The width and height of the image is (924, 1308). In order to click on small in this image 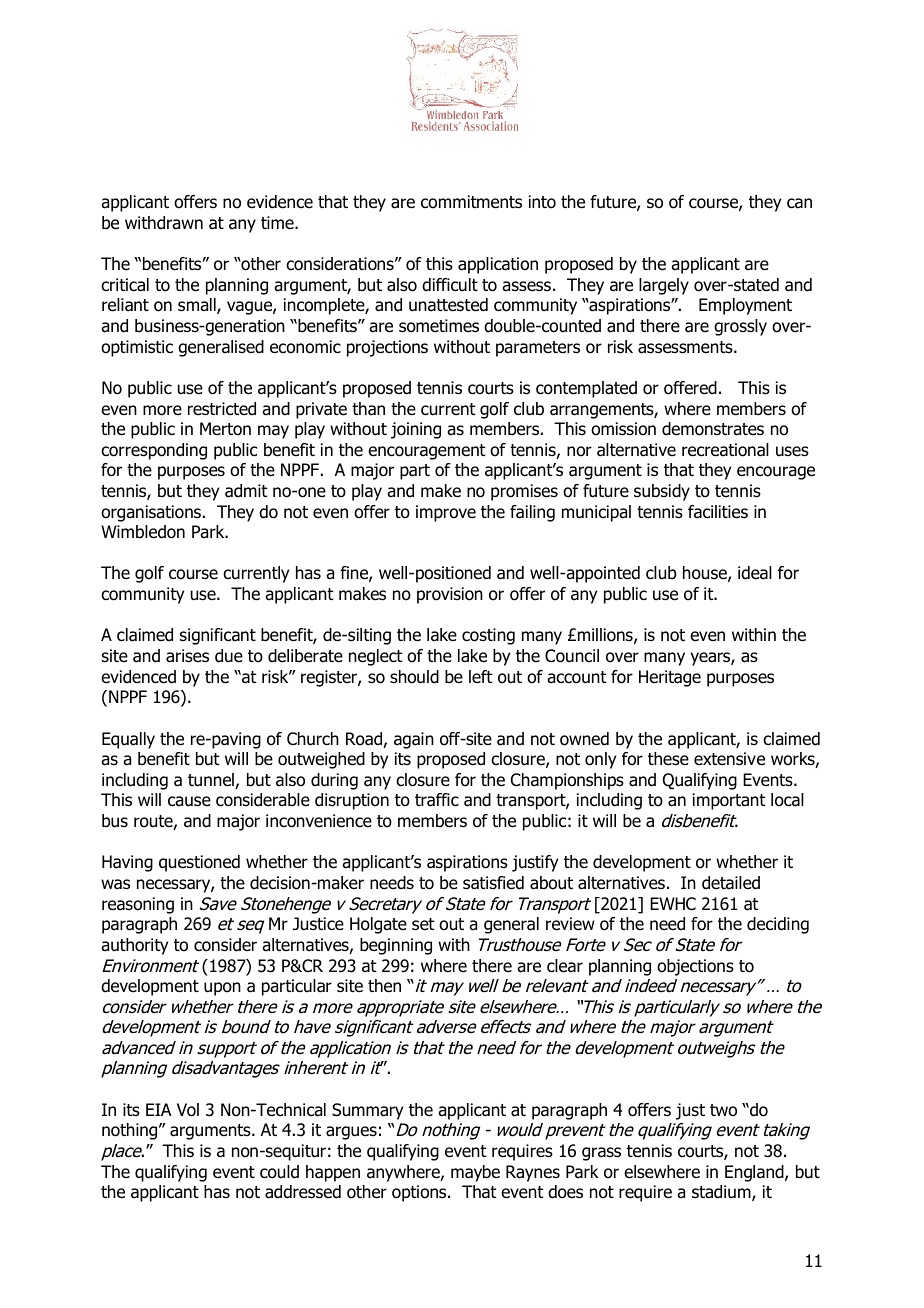, I will do `click(198, 306)`.
